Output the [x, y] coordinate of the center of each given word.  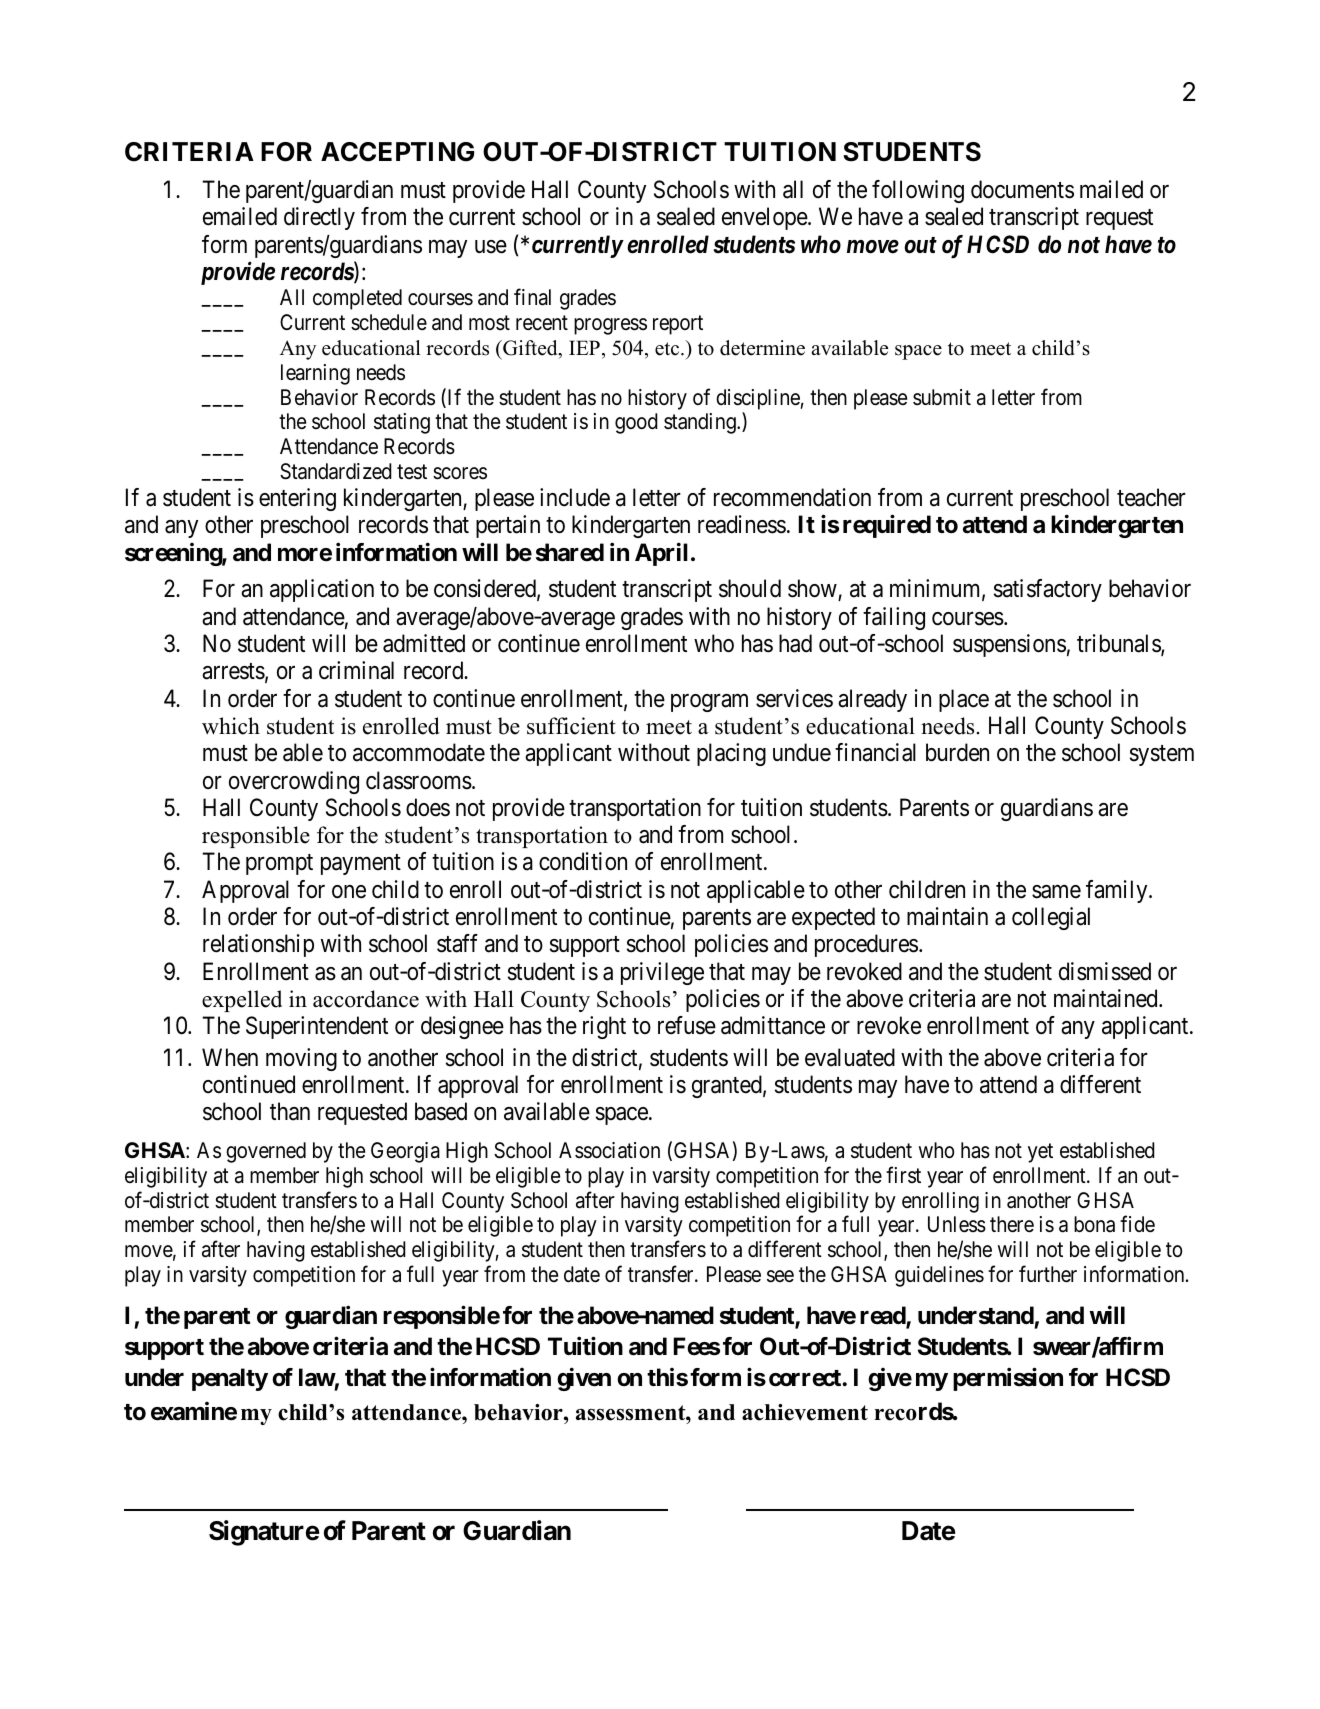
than [290, 1111]
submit [942, 397]
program [709, 703]
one [349, 892]
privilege [662, 973]
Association [609, 1150]
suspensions [1009, 645]
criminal [356, 670]
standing [701, 423]
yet [1040, 1153]
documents [1022, 189]
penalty [230, 1379]
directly [319, 218]
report [678, 325]
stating [402, 423]
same [1056, 892]
